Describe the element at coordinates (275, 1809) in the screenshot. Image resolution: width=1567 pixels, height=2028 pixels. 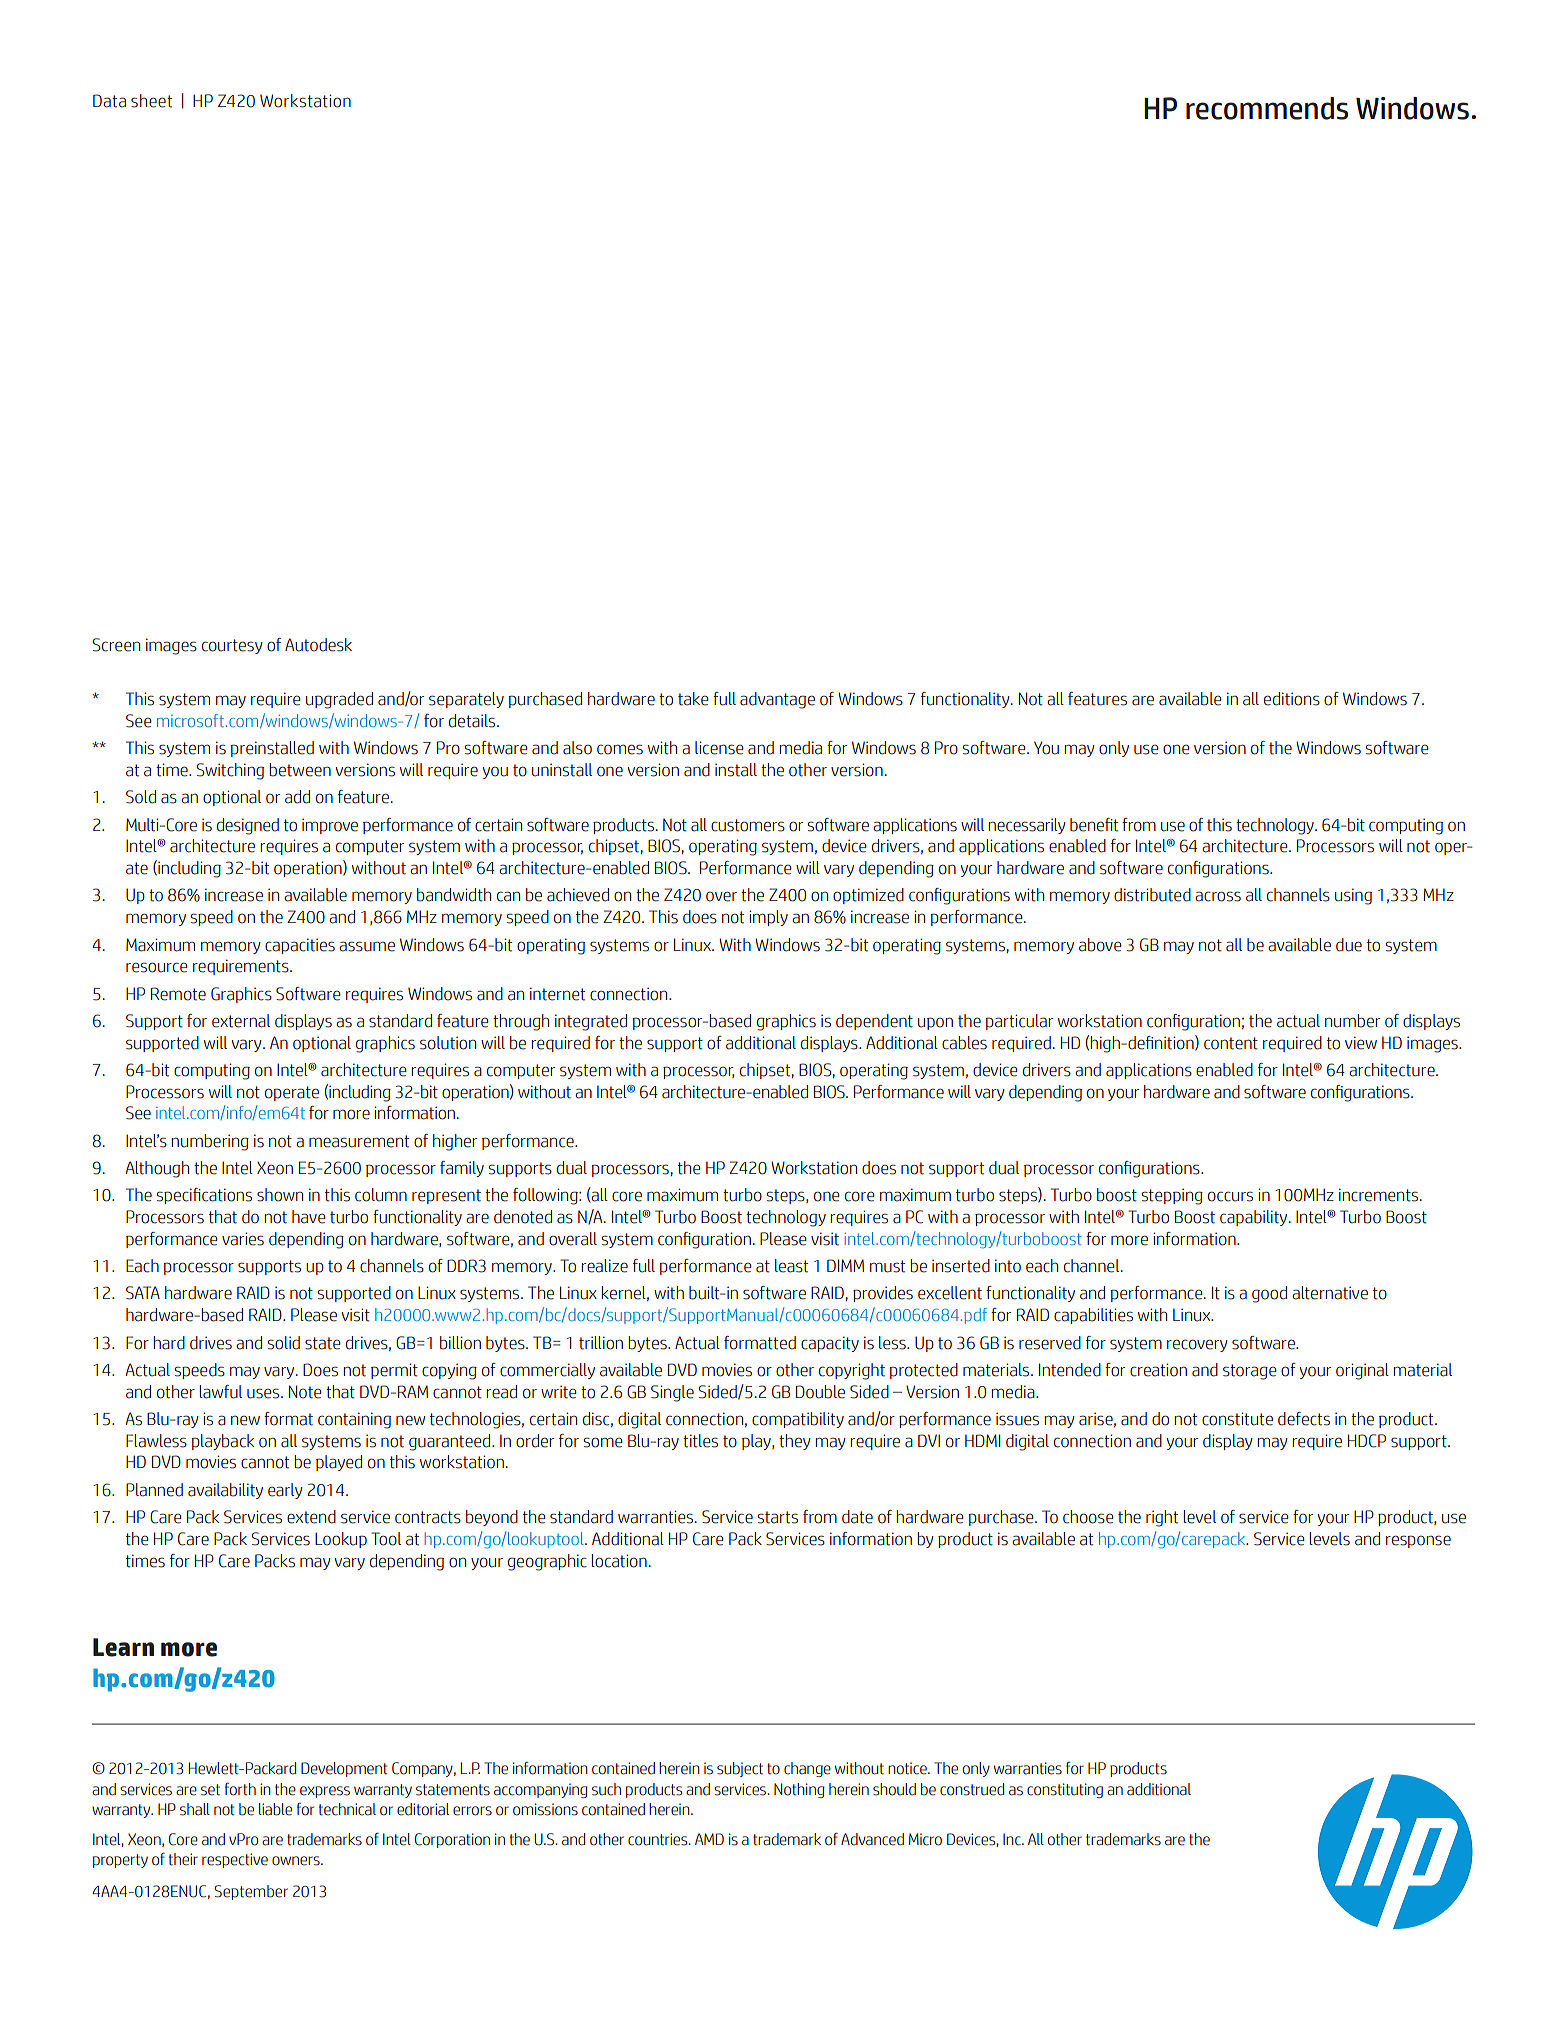
I see `liable` at that location.
